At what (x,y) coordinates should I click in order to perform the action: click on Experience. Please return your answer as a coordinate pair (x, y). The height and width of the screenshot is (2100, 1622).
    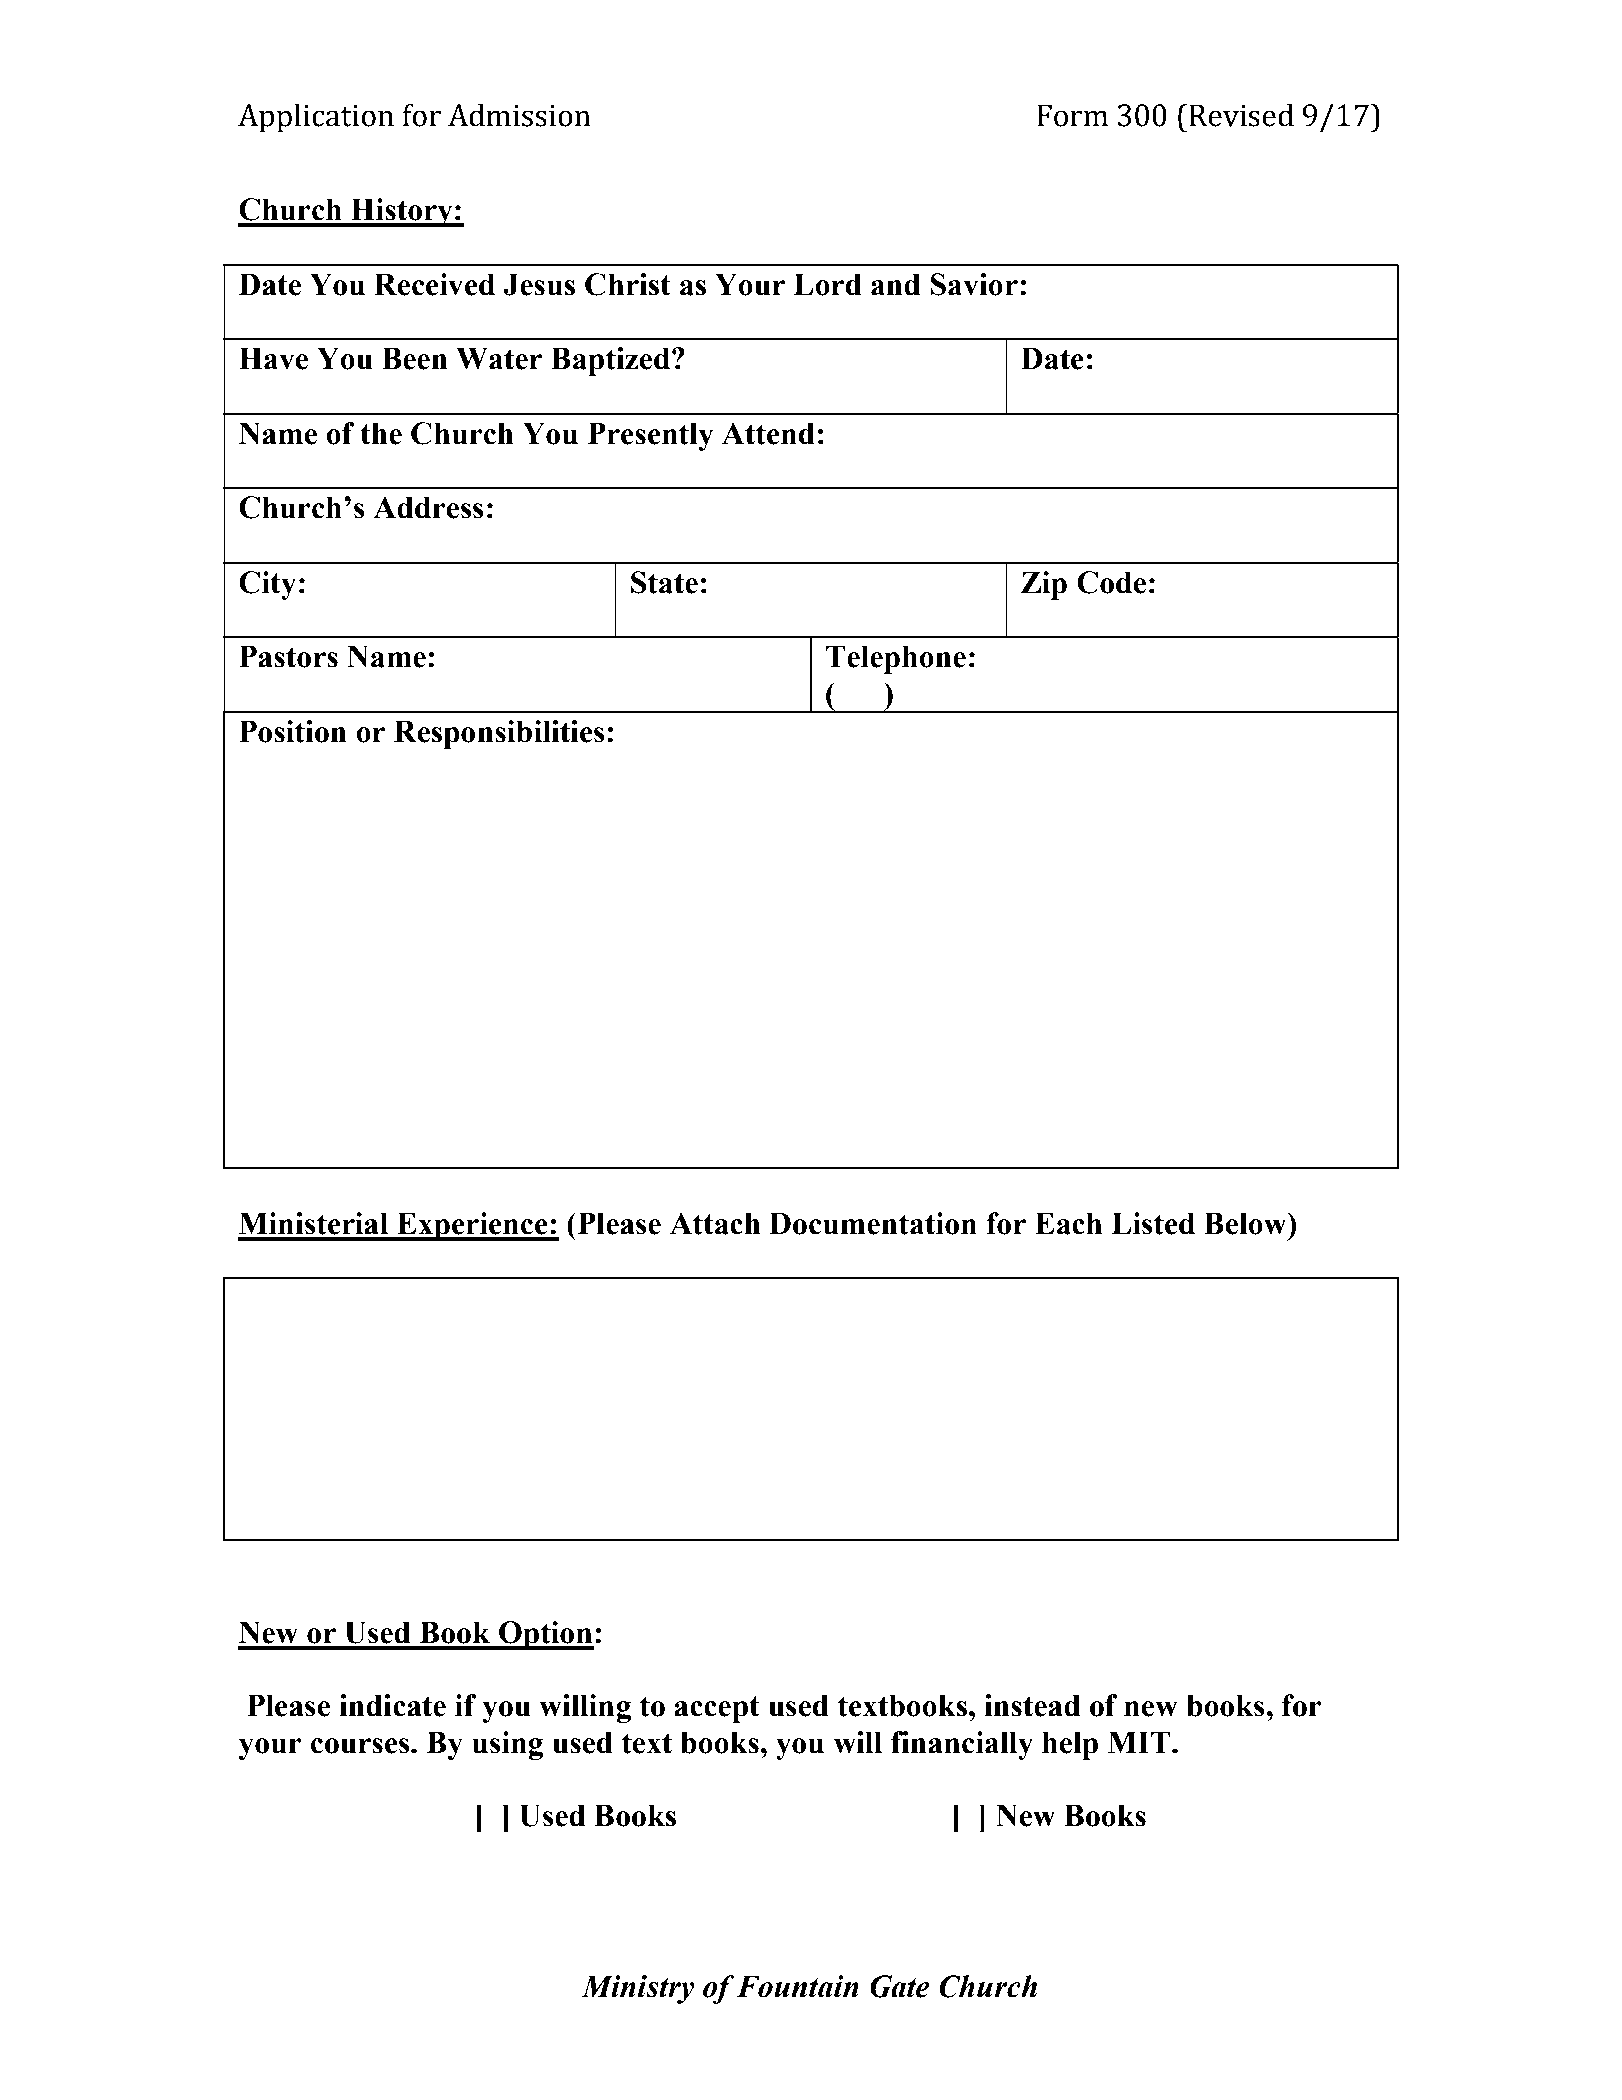
    Looking at the image, I should click on (472, 1226).
